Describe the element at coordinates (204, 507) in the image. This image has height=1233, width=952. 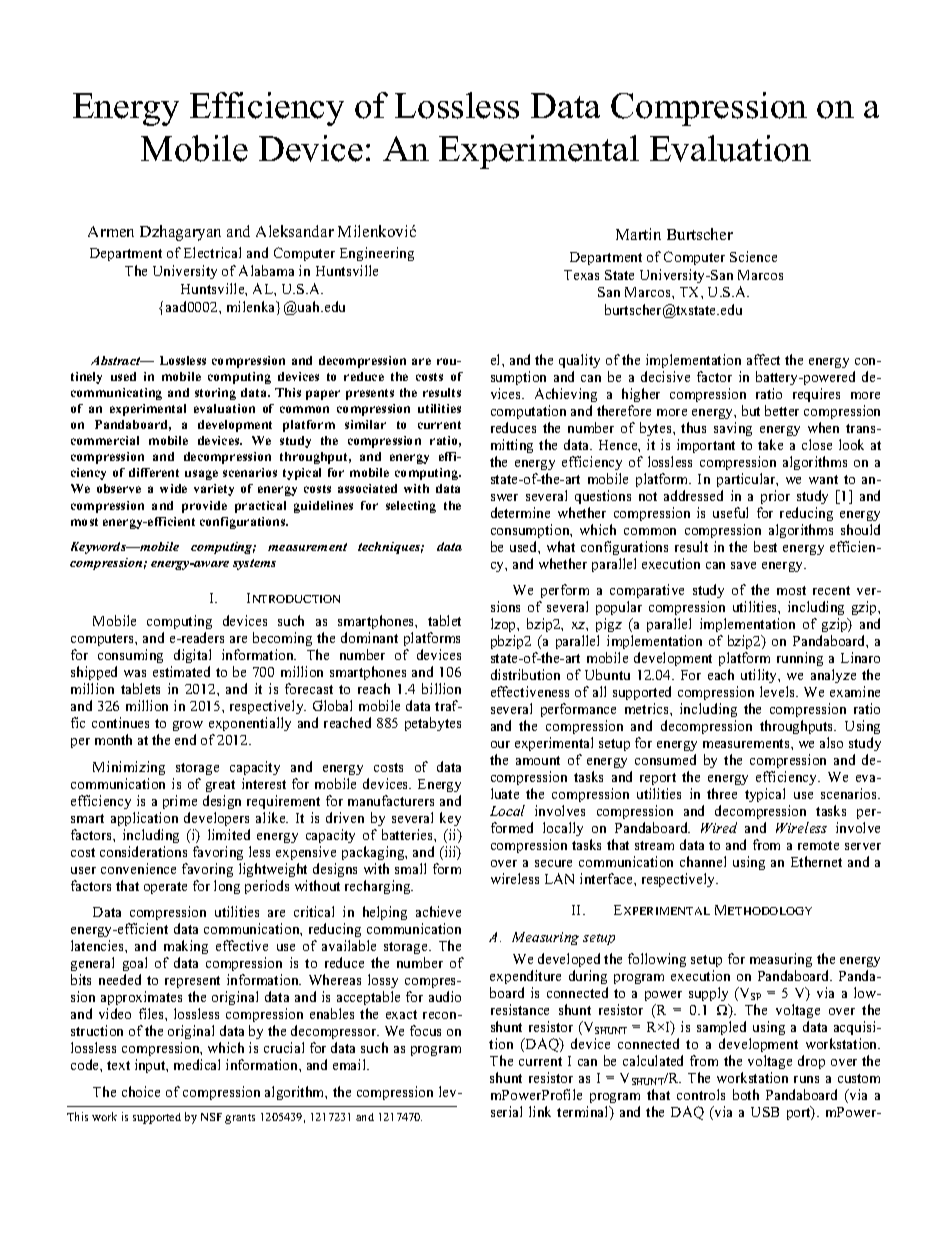
I see `provide` at that location.
